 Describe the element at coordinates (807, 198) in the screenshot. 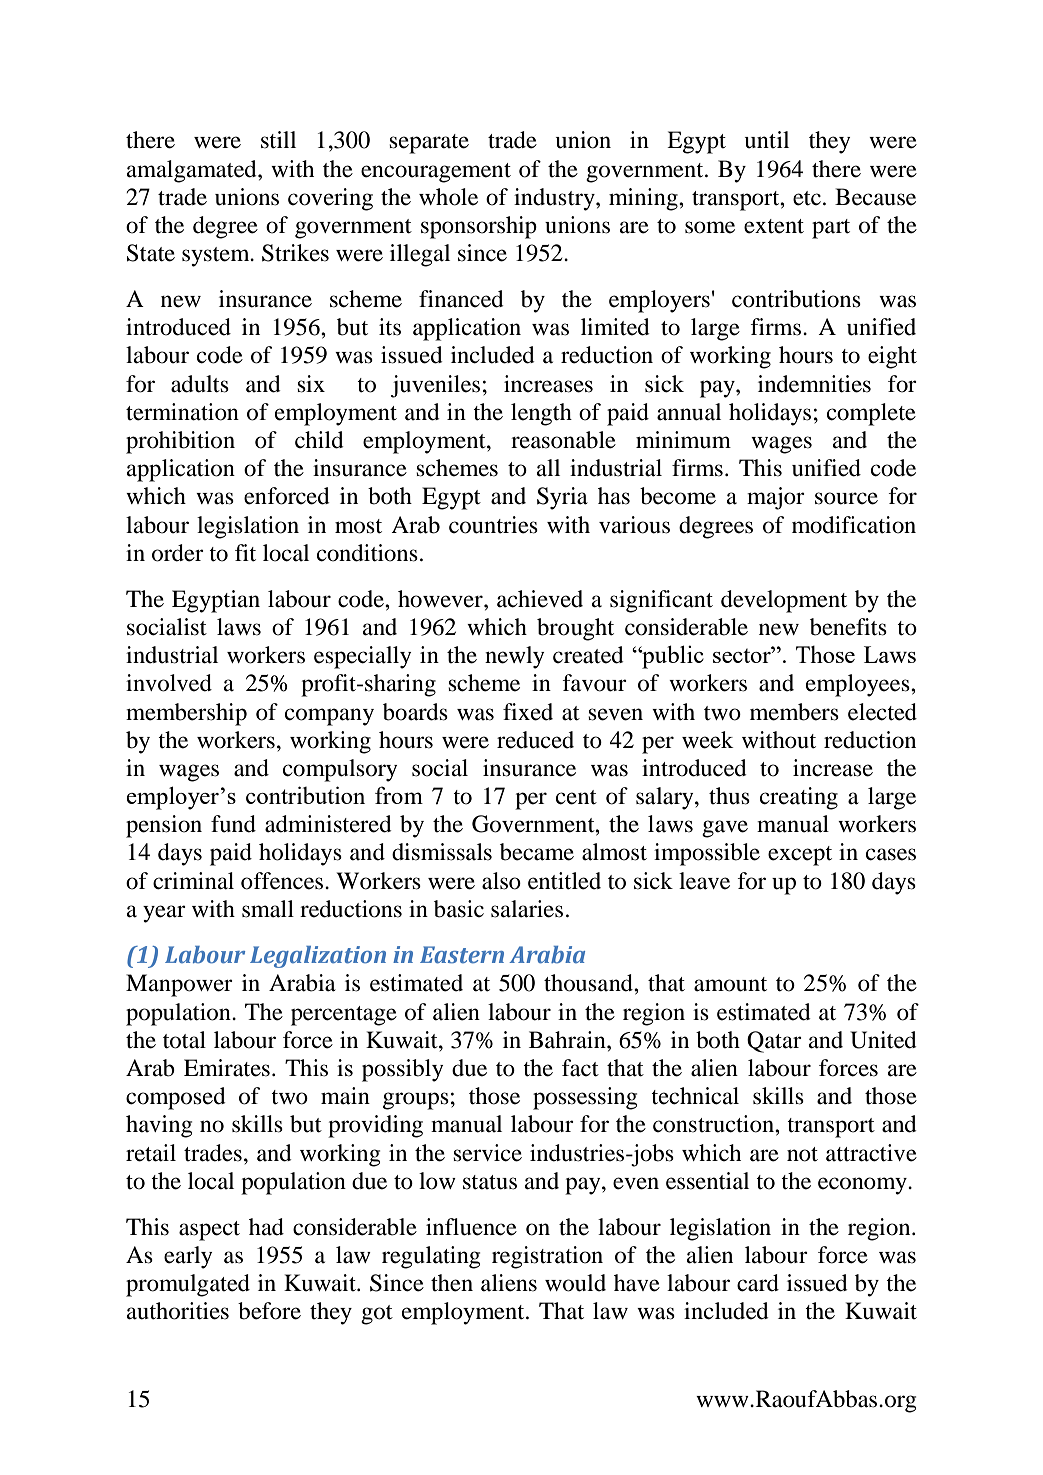

I see `etc` at that location.
